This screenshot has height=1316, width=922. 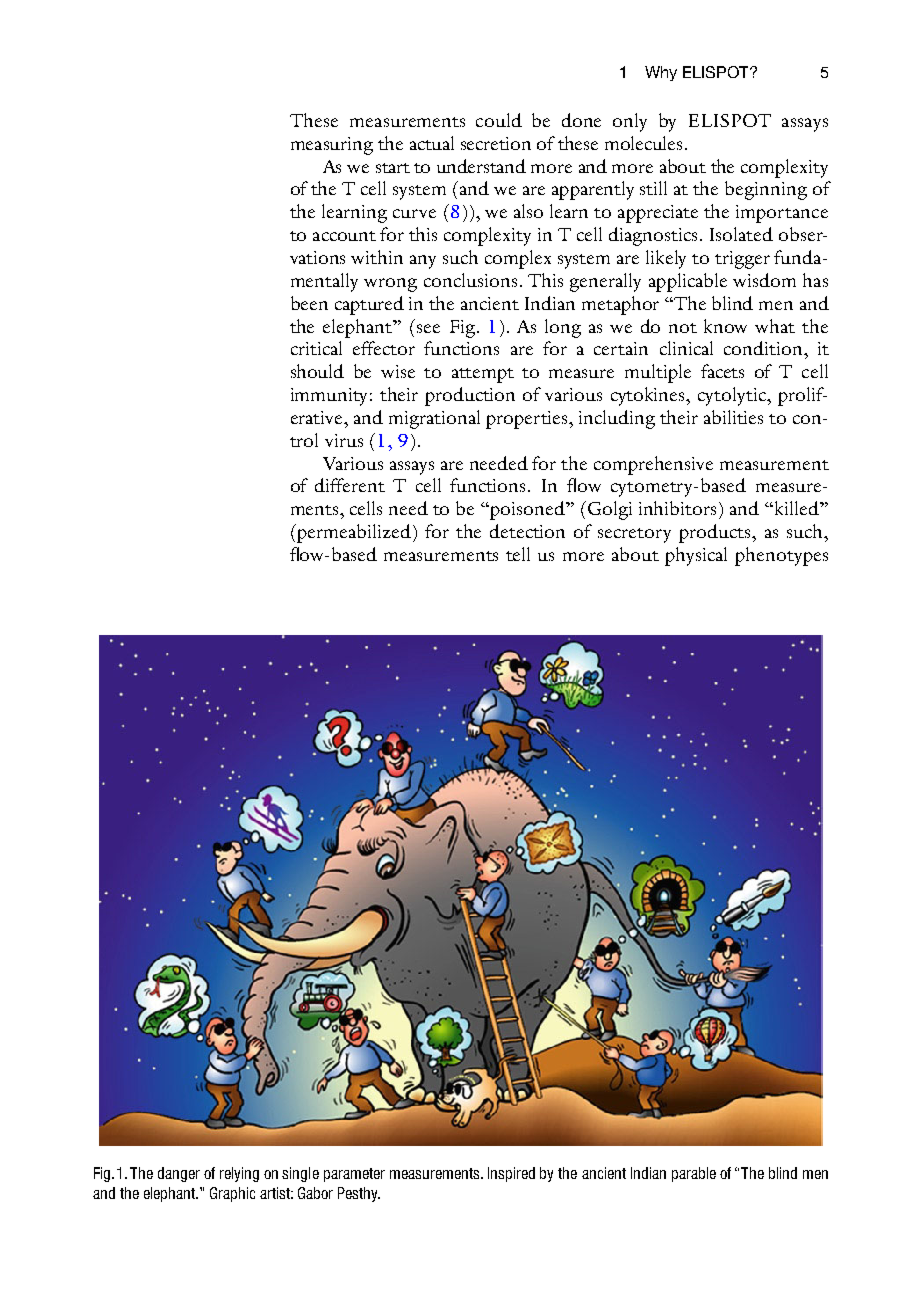 What do you see at coordinates (483, 375) in the screenshot?
I see `attempt` at bounding box center [483, 375].
